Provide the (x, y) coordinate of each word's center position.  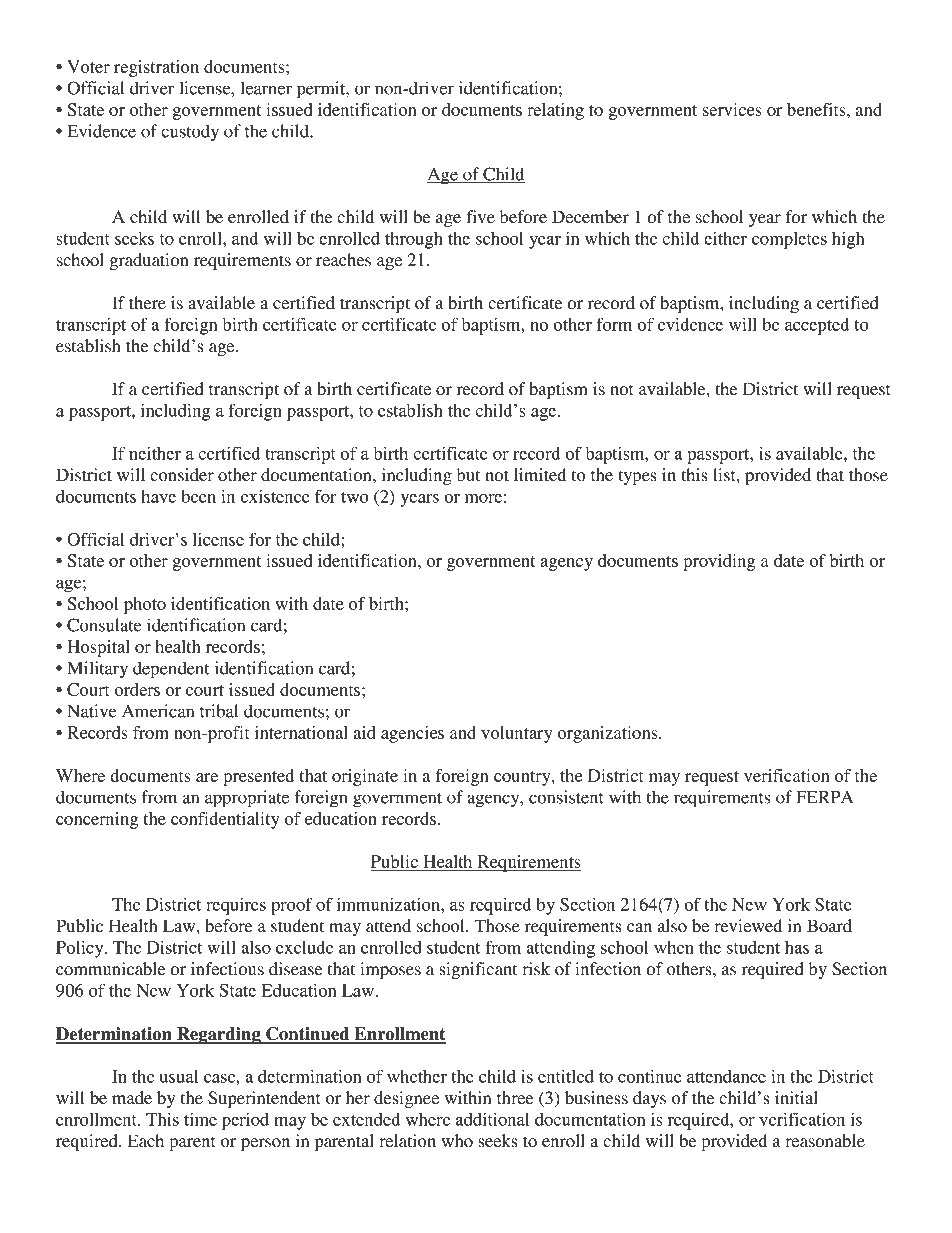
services (732, 109)
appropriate (247, 799)
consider (182, 475)
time (200, 1119)
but (468, 475)
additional (492, 1119)
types (637, 477)
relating (555, 111)
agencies (412, 734)
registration (156, 68)
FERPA (825, 797)
